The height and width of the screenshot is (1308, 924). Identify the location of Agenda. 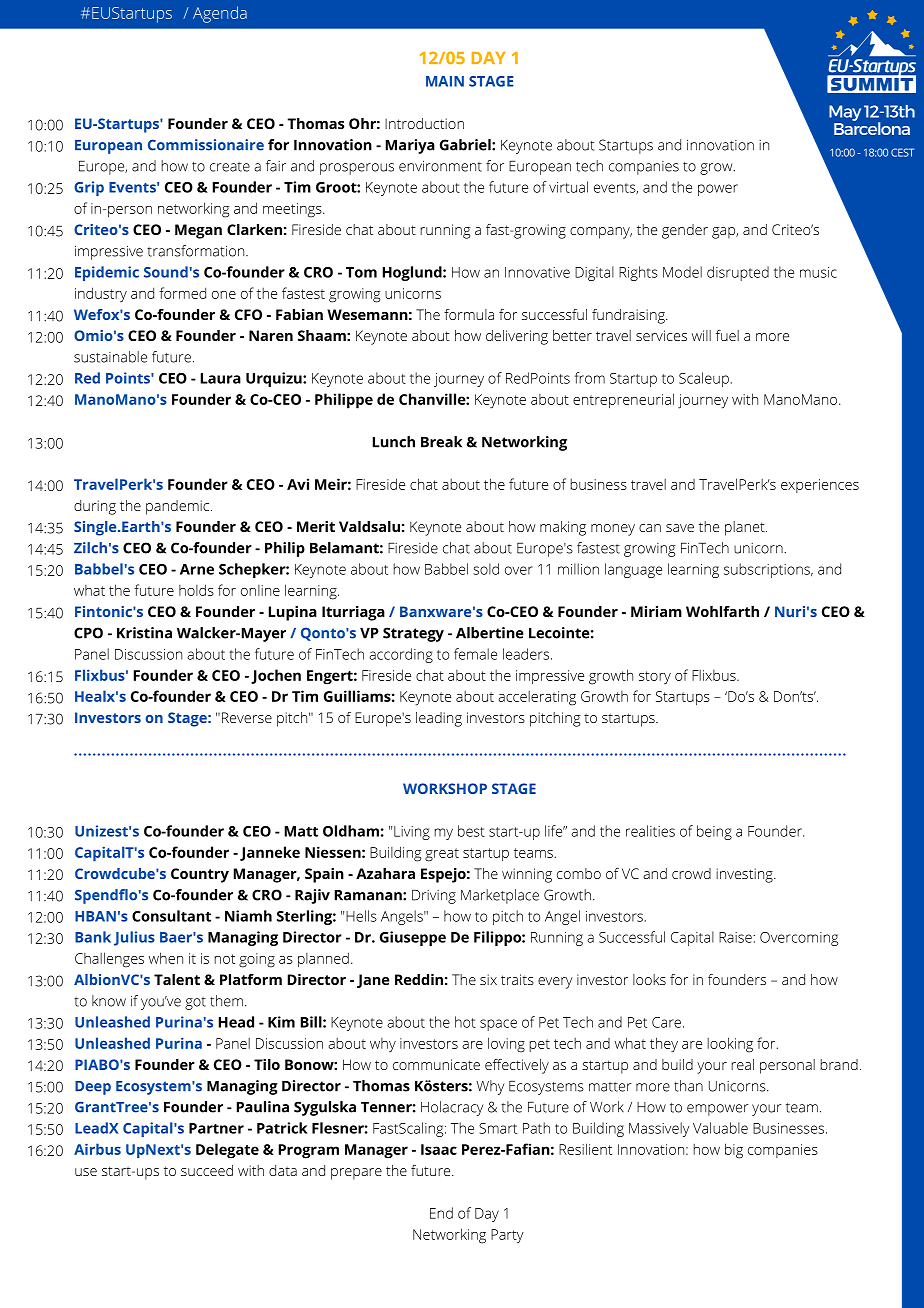
(220, 14).
